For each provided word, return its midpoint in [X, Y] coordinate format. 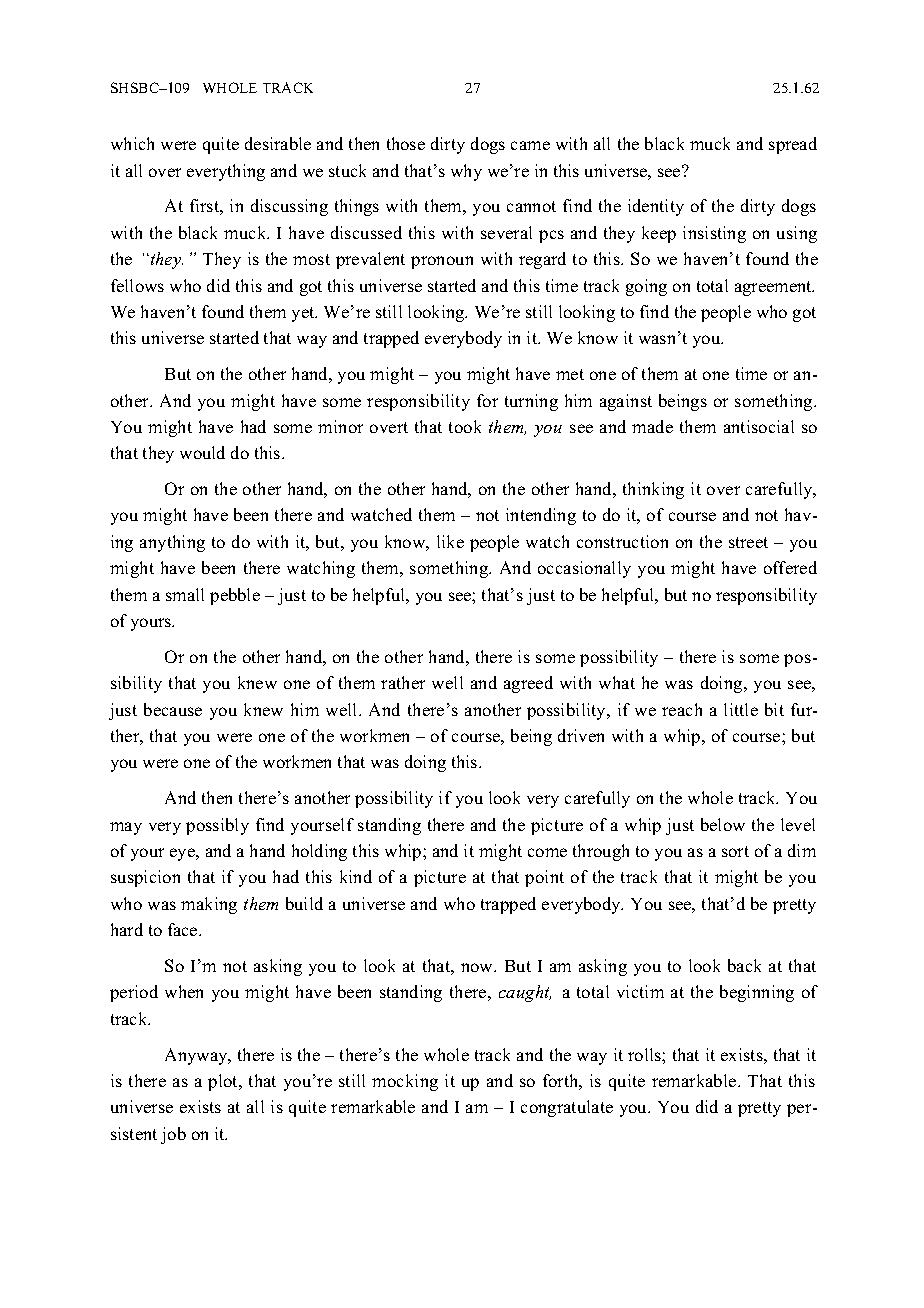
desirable [278, 143]
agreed [528, 684]
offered [790, 567]
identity [656, 207]
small [185, 594]
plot [224, 1082]
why [466, 172]
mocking [405, 1082]
